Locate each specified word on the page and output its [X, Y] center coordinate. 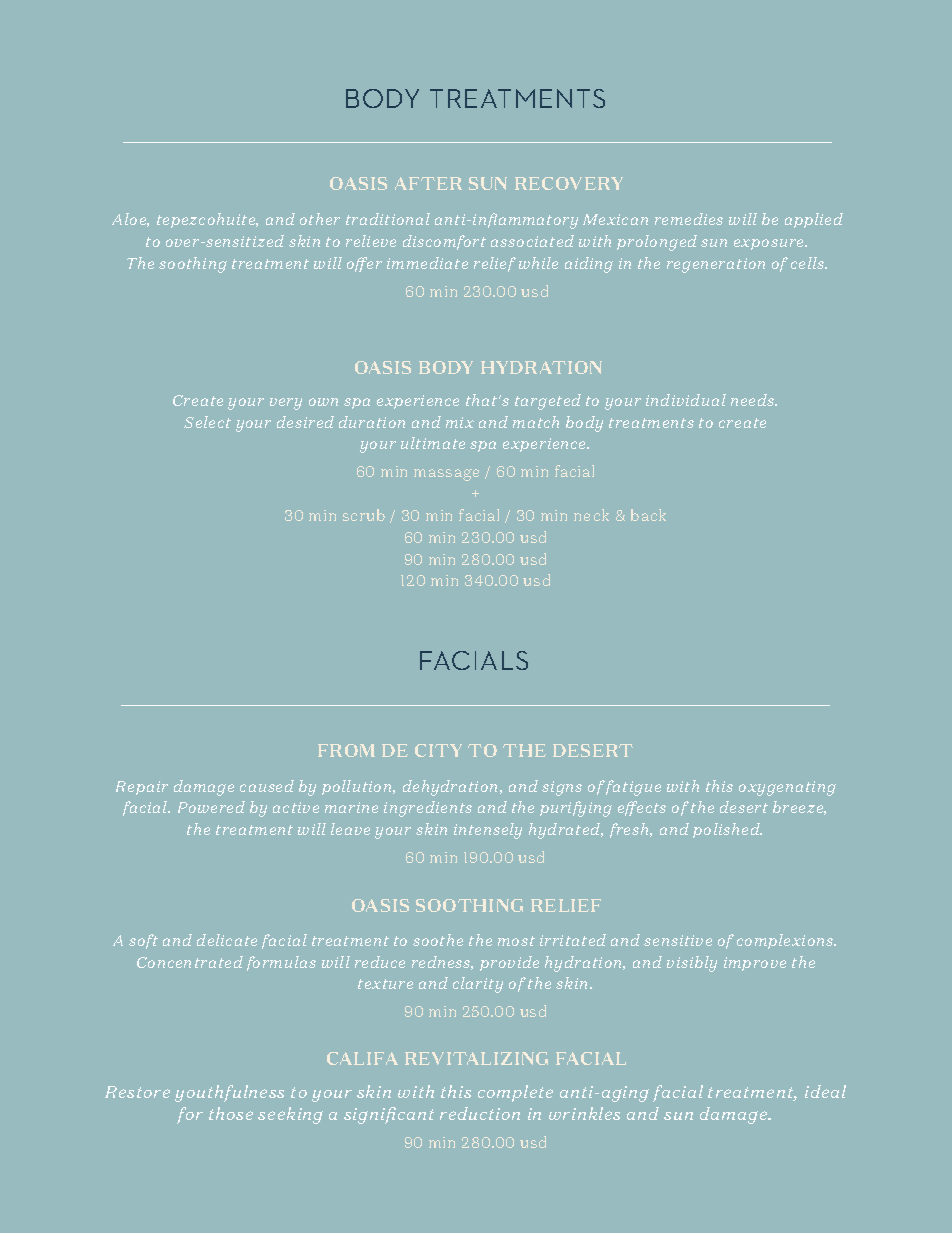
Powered [211, 807]
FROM [346, 750]
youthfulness [229, 1093]
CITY [438, 750]
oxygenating [787, 788]
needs [754, 400]
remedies [689, 219]
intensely [488, 831]
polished [727, 830]
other [320, 219]
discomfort [444, 242]
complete [515, 1093]
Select [207, 422]
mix [460, 422]
